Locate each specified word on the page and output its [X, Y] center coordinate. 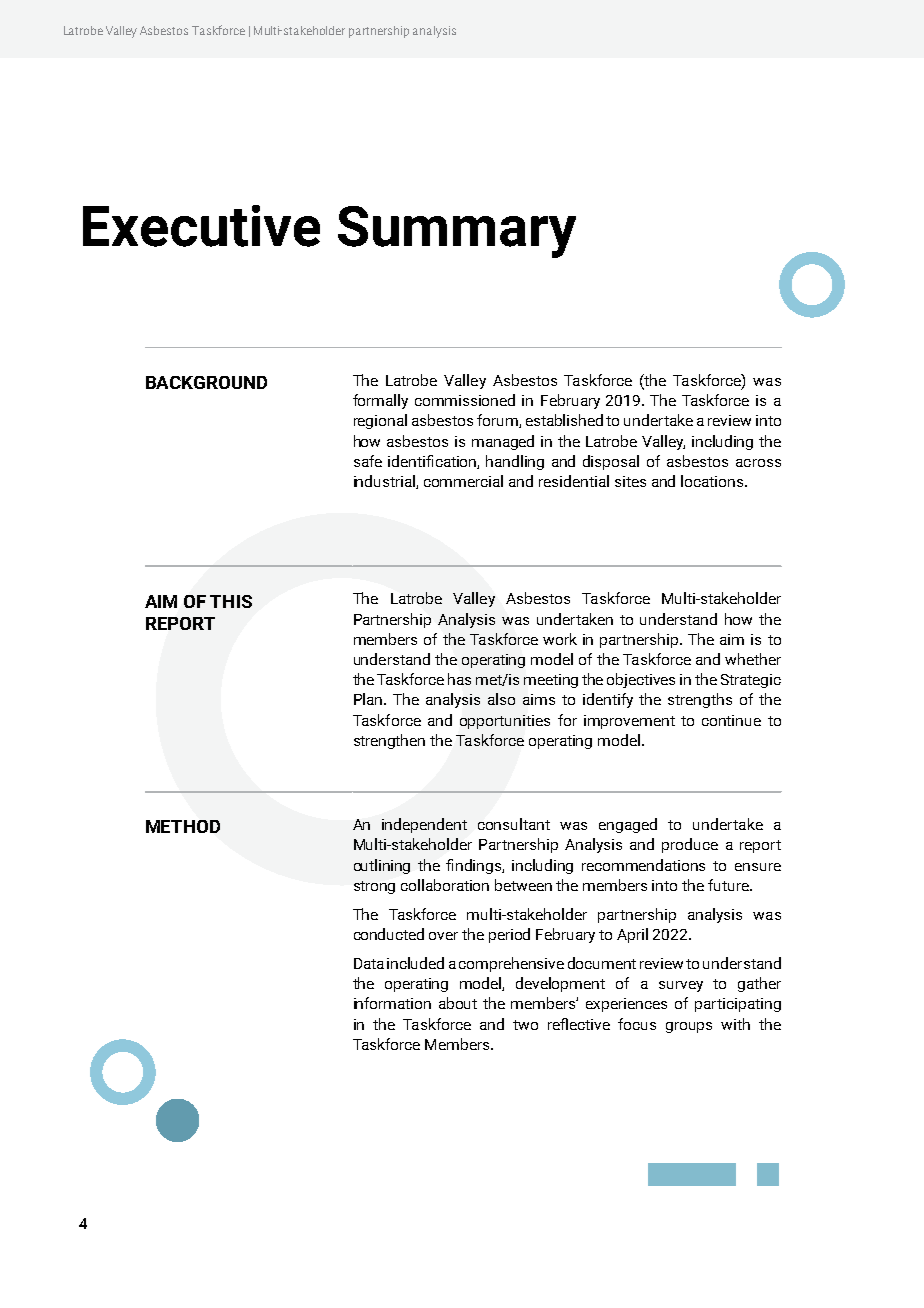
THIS [231, 601]
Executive [201, 226]
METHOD [183, 826]
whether [753, 659]
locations [713, 481]
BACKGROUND [206, 382]
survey [681, 986]
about [458, 1003]
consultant [514, 824]
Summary [457, 232]
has [459, 679]
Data [369, 963]
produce [690, 845]
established [564, 420]
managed [503, 442]
